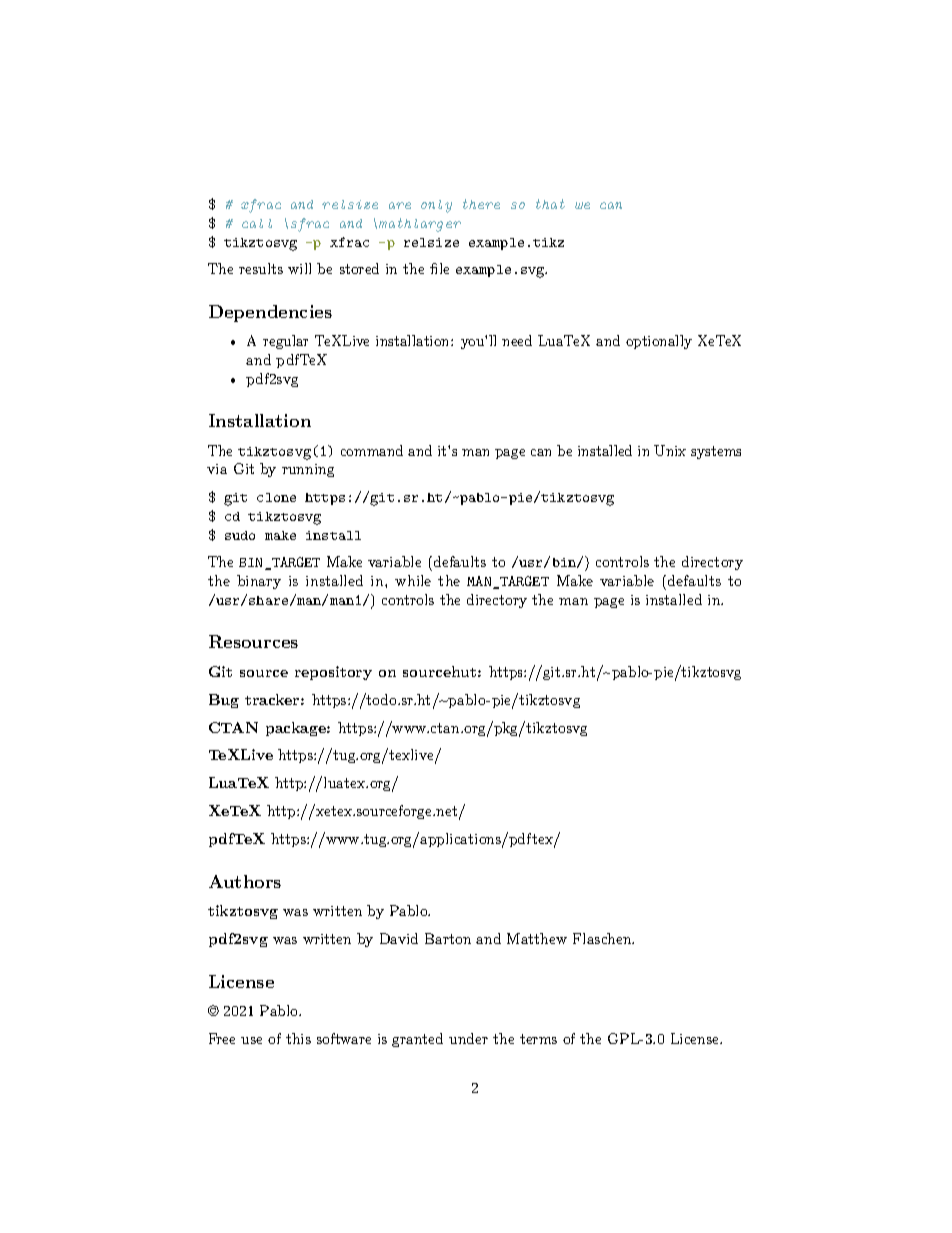 This screenshot has height=1233, width=952. What do you see at coordinates (298, 1038) in the screenshot?
I see `this` at bounding box center [298, 1038].
